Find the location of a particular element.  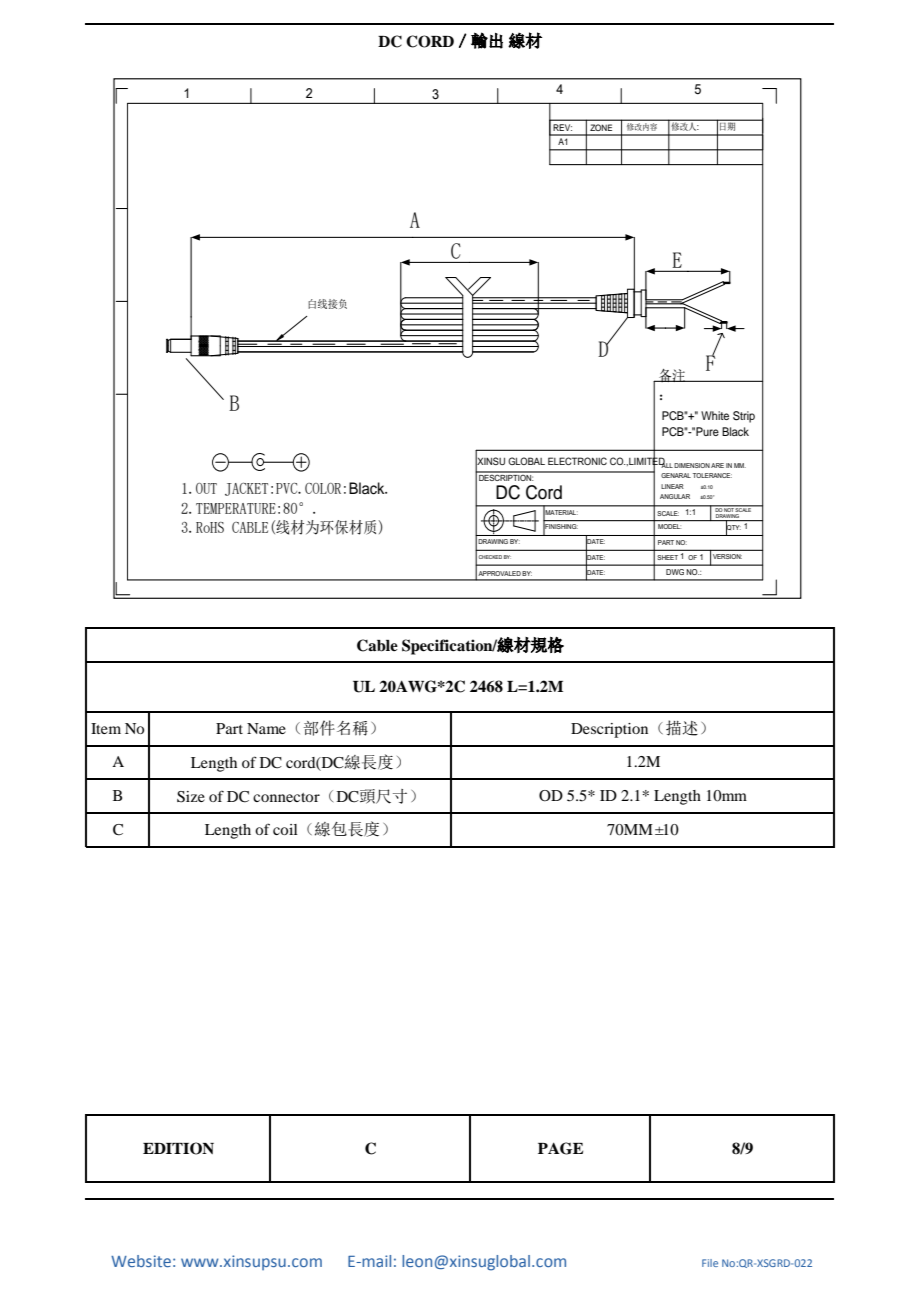

File is located at coordinates (710, 1263).
